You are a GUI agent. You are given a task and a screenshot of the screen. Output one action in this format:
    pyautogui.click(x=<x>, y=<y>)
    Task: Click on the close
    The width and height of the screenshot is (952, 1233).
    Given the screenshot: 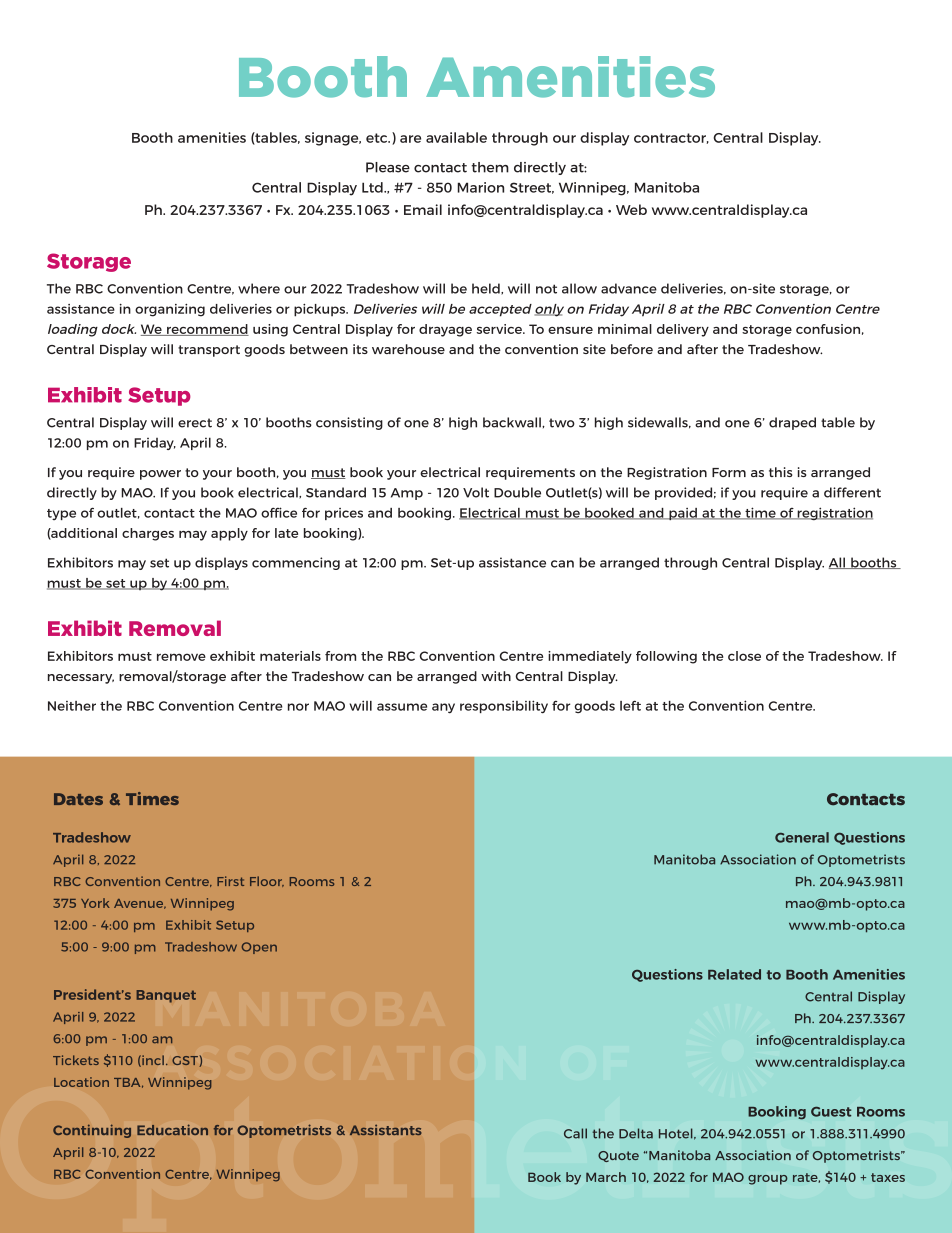 What is the action you would take?
    pyautogui.click(x=744, y=656)
